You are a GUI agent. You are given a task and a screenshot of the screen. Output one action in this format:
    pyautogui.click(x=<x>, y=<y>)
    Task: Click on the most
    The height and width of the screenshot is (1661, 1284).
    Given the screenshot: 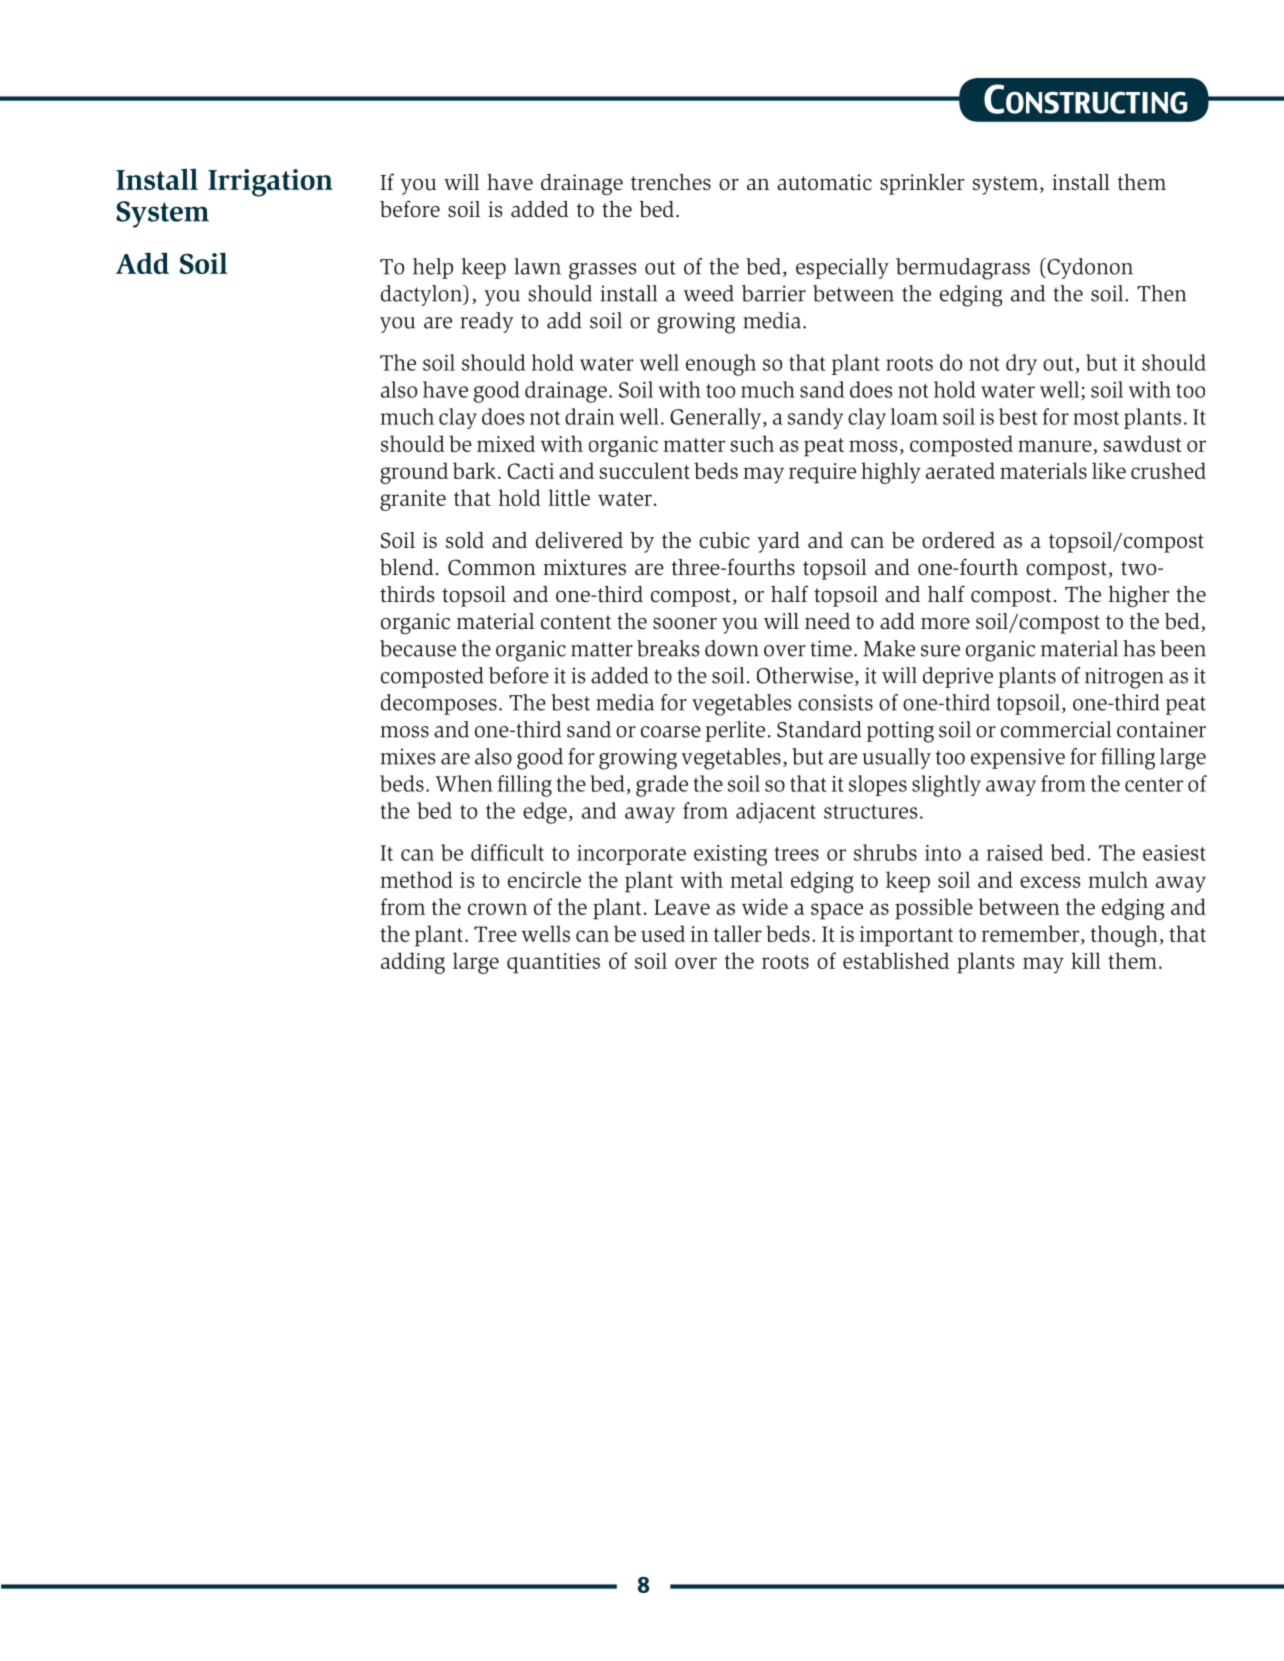 What is the action you would take?
    pyautogui.click(x=1096, y=418)
